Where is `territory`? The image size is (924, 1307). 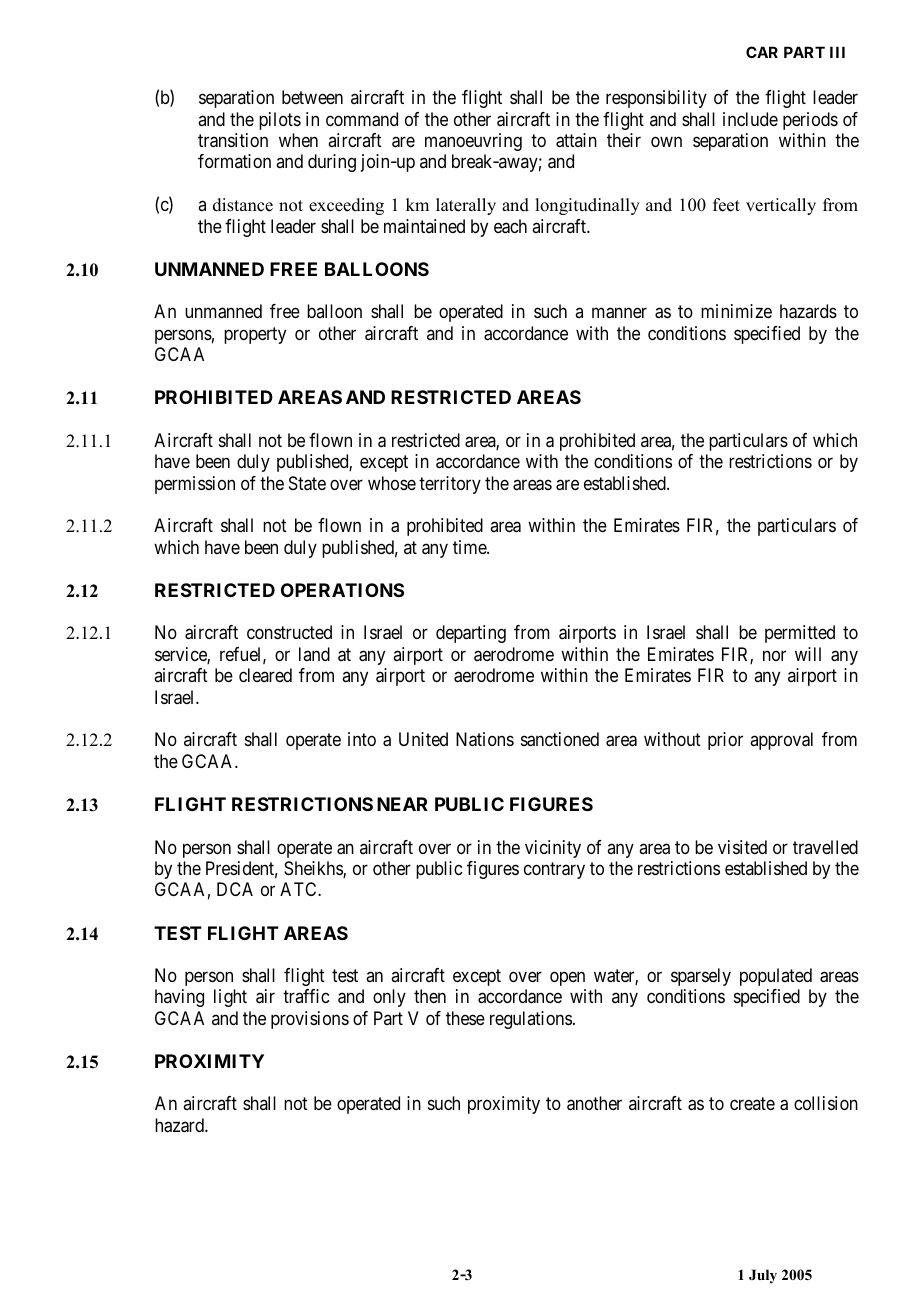
territory is located at coordinates (450, 485).
